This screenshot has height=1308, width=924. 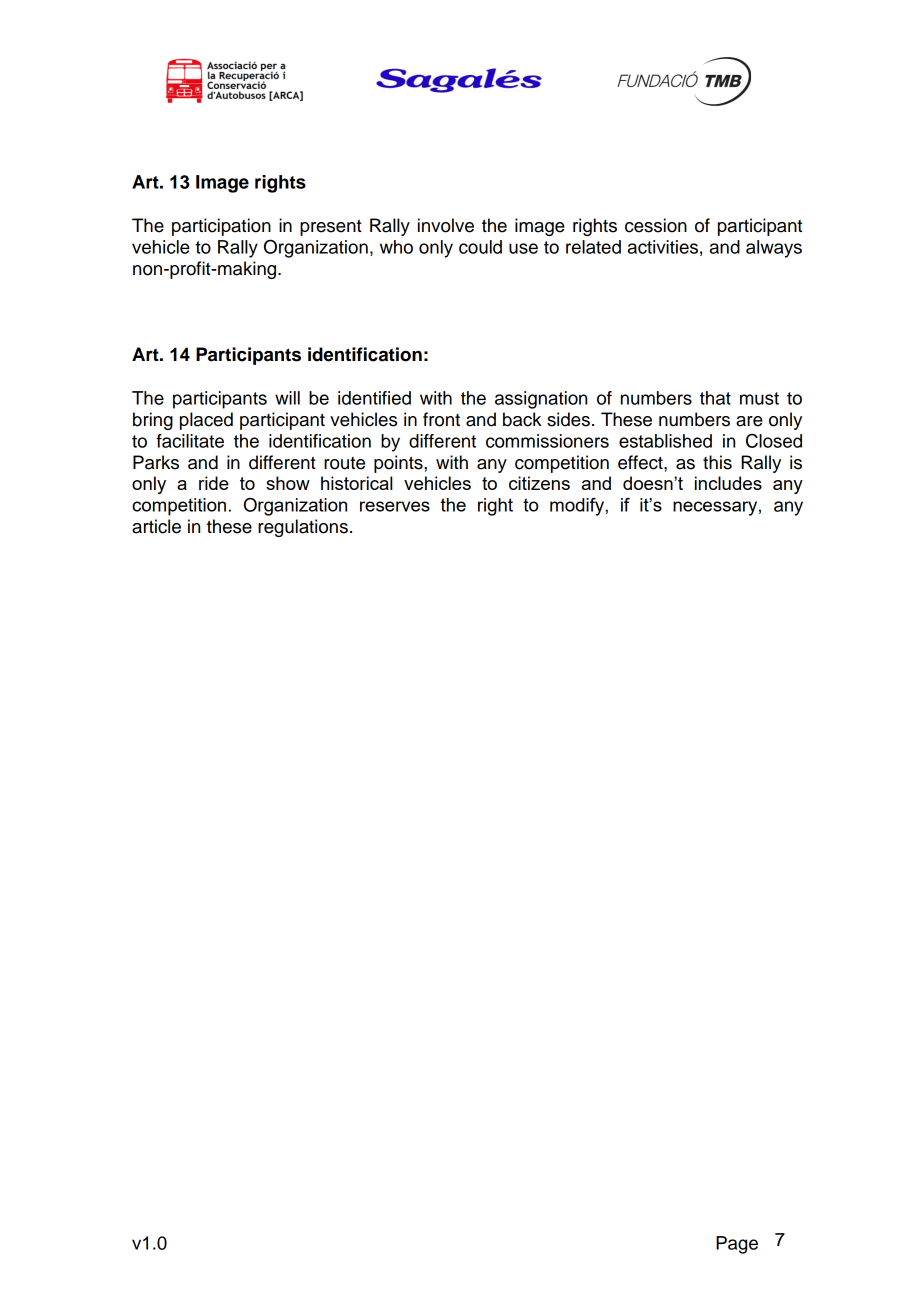 What do you see at coordinates (656, 225) in the screenshot?
I see `cession` at bounding box center [656, 225].
